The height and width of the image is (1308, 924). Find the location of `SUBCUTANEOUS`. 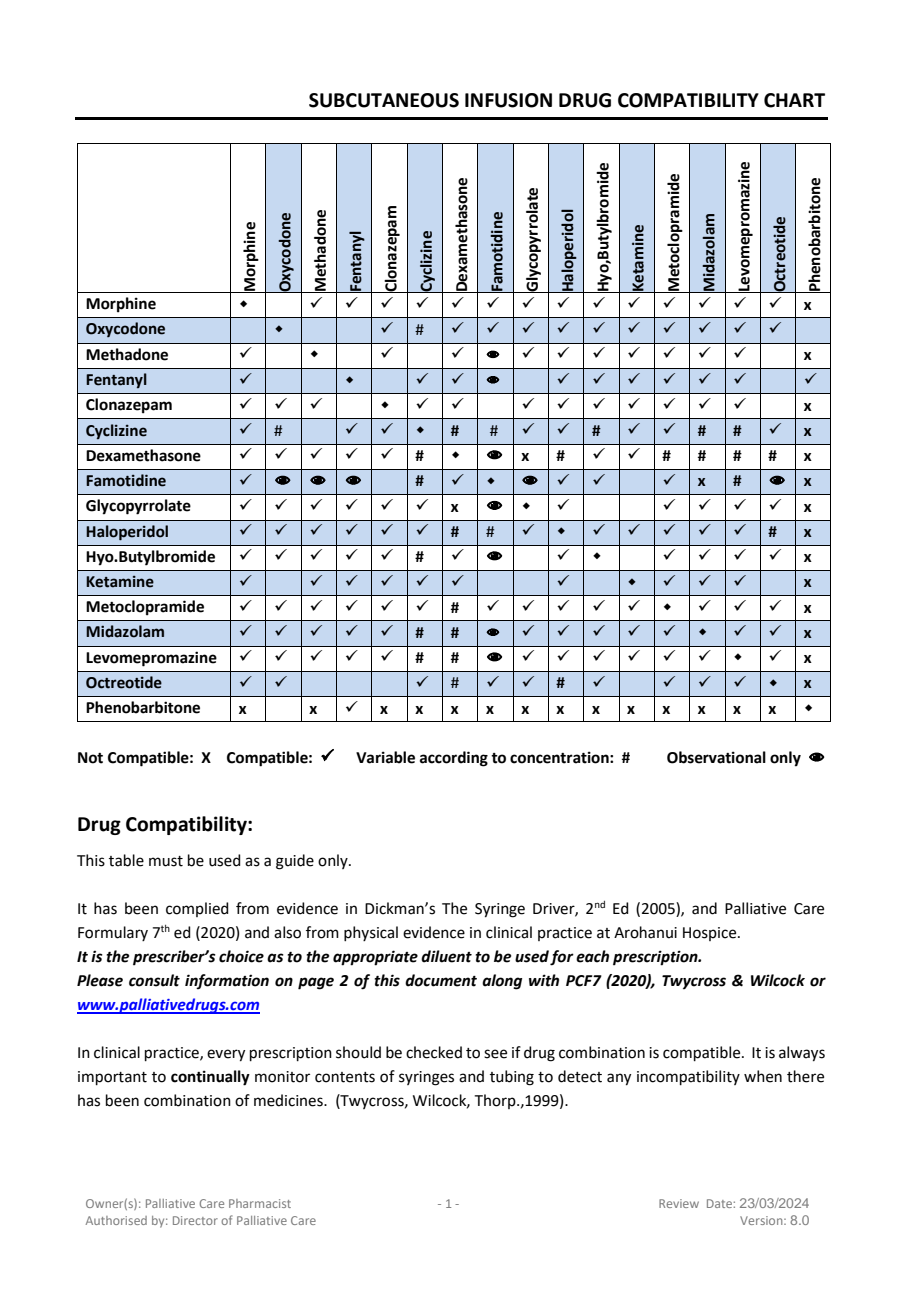

SUBCUTANEOUS is located at coordinates (384, 100).
